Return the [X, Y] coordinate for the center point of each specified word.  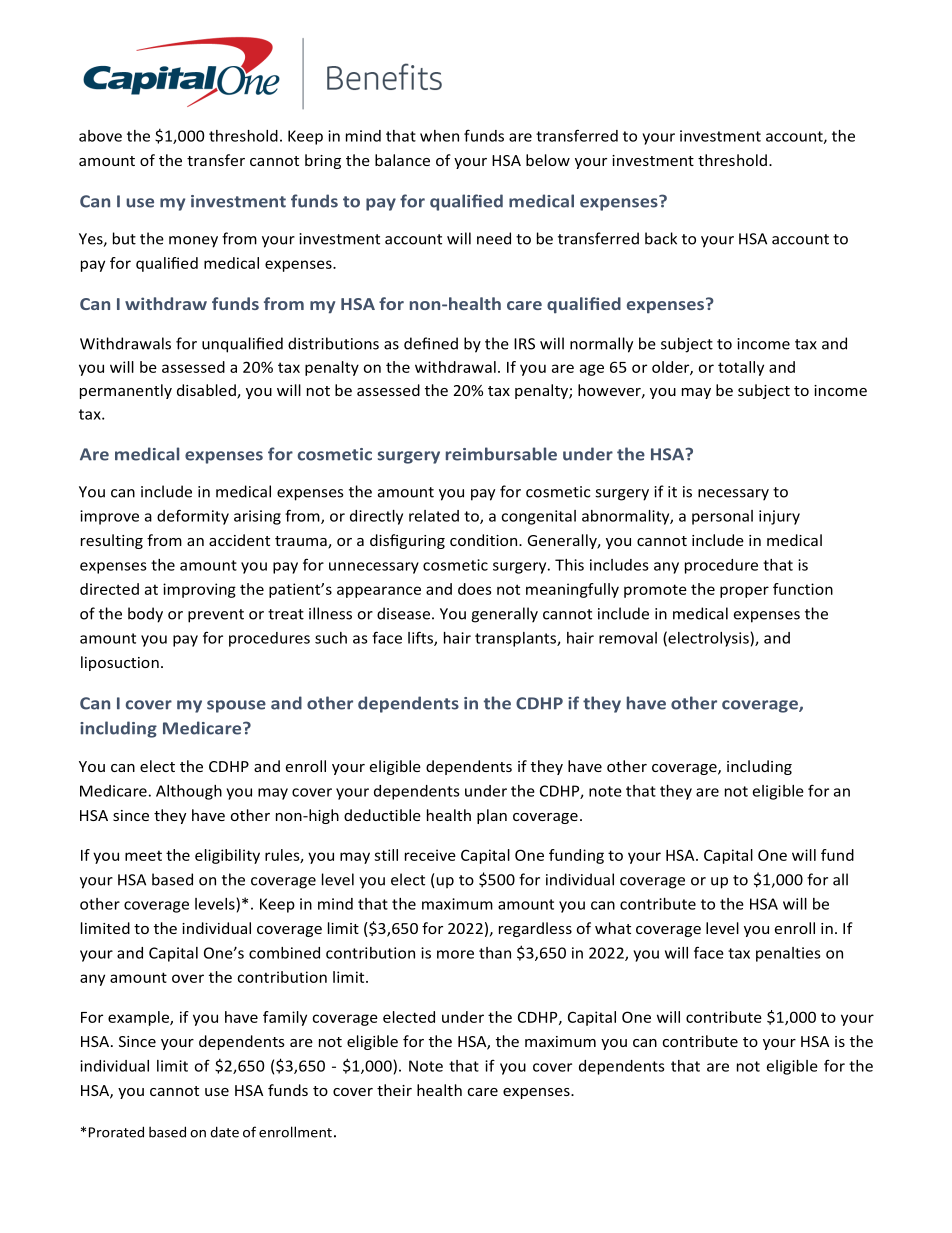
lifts [421, 638]
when [439, 136]
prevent [216, 616]
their [394, 1090]
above [100, 136]
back [661, 238]
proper [744, 592]
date [224, 1132]
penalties [788, 954]
